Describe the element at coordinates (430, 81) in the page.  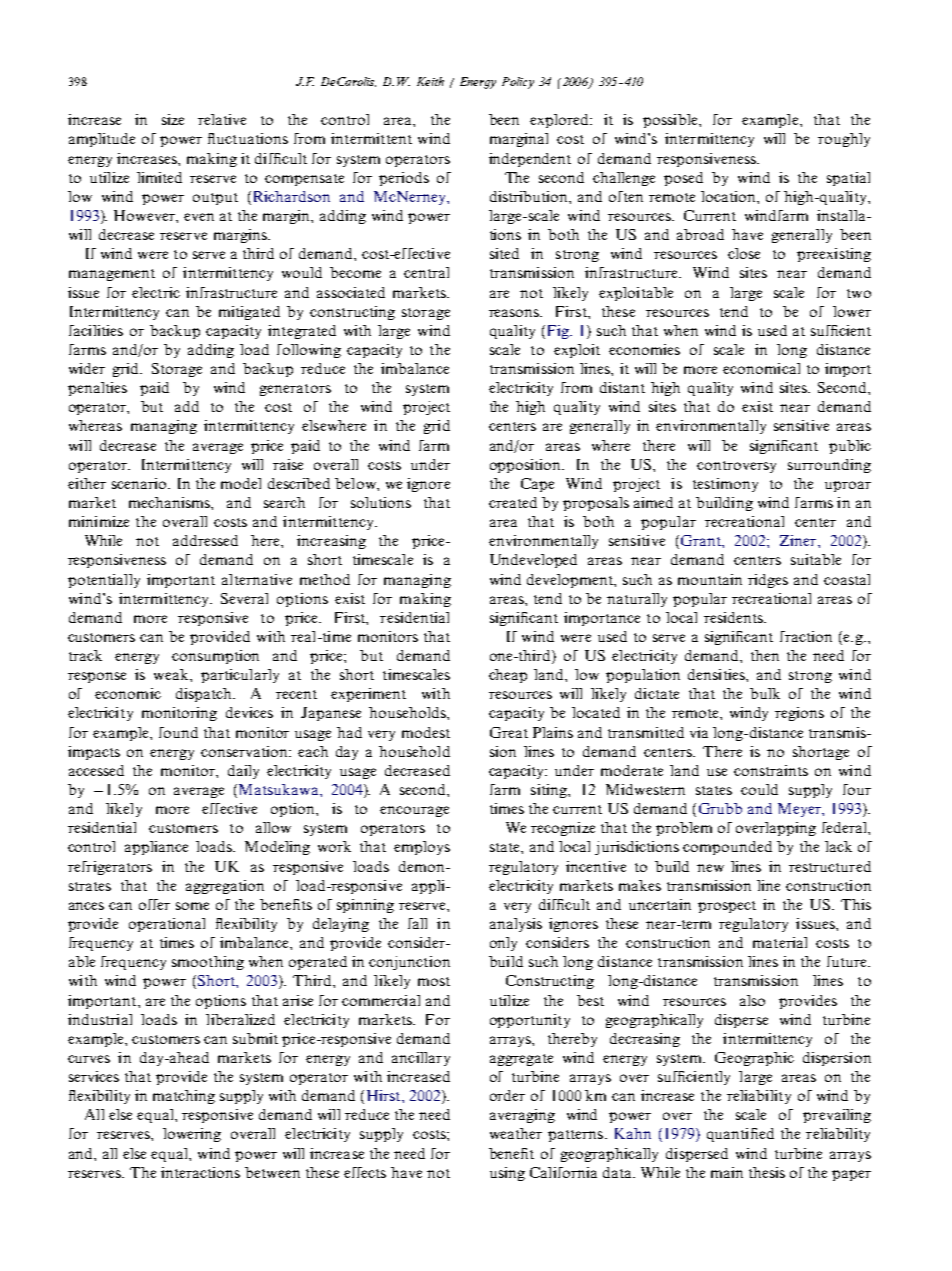
I see `Keith` at that location.
